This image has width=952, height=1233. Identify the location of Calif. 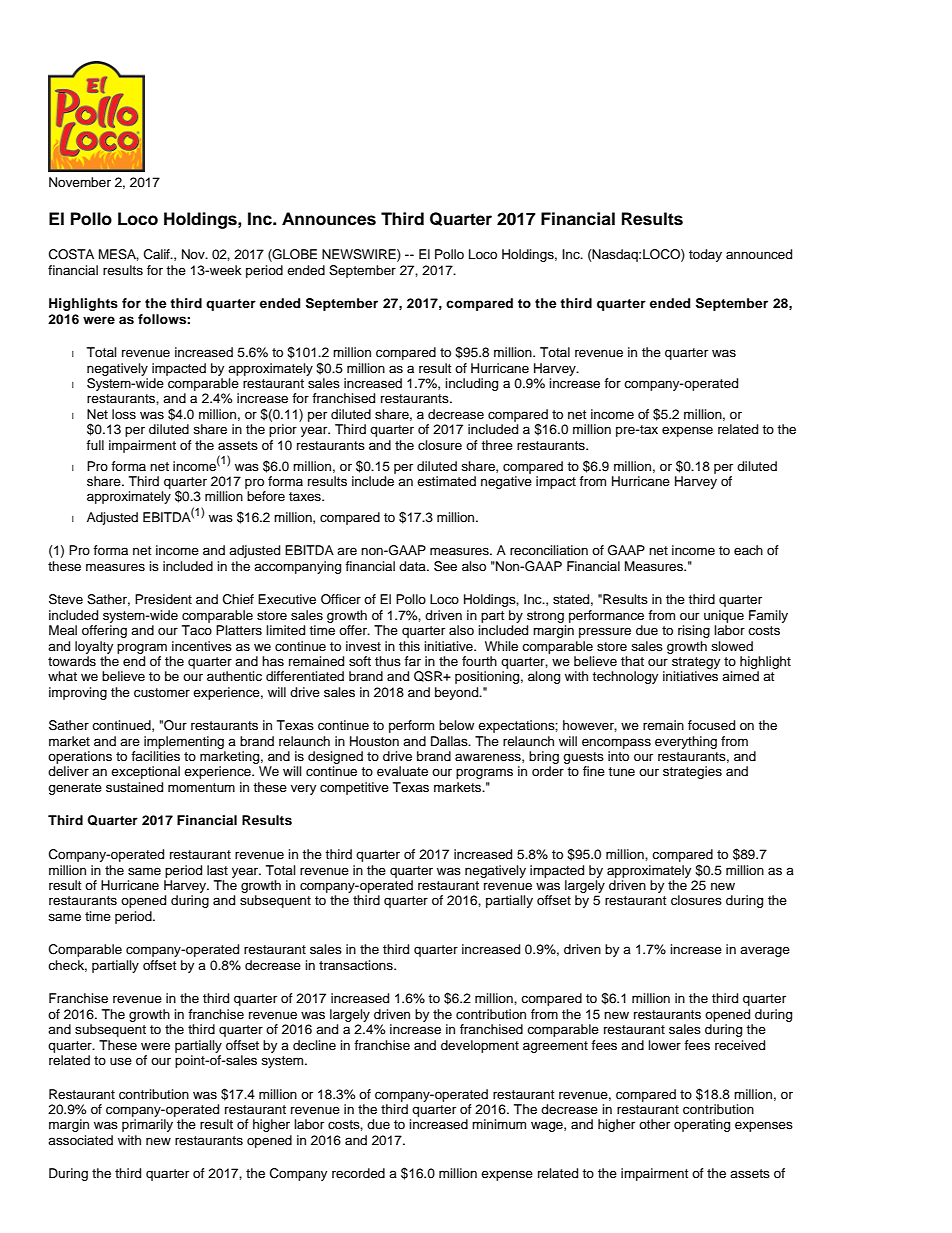
(158, 254).
